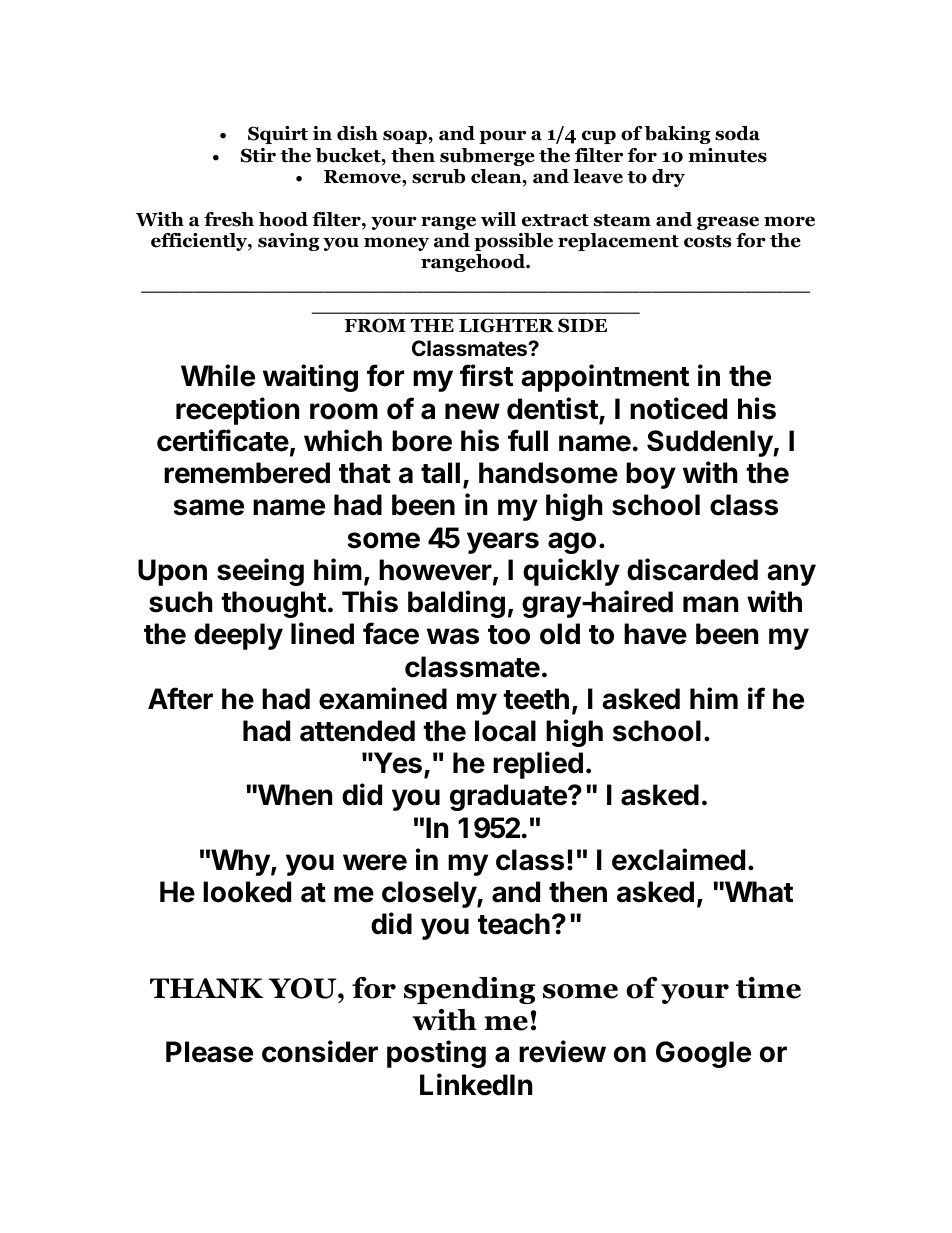 This screenshot has width=952, height=1233. Describe the element at coordinates (209, 1052) in the screenshot. I see `Please` at that location.
